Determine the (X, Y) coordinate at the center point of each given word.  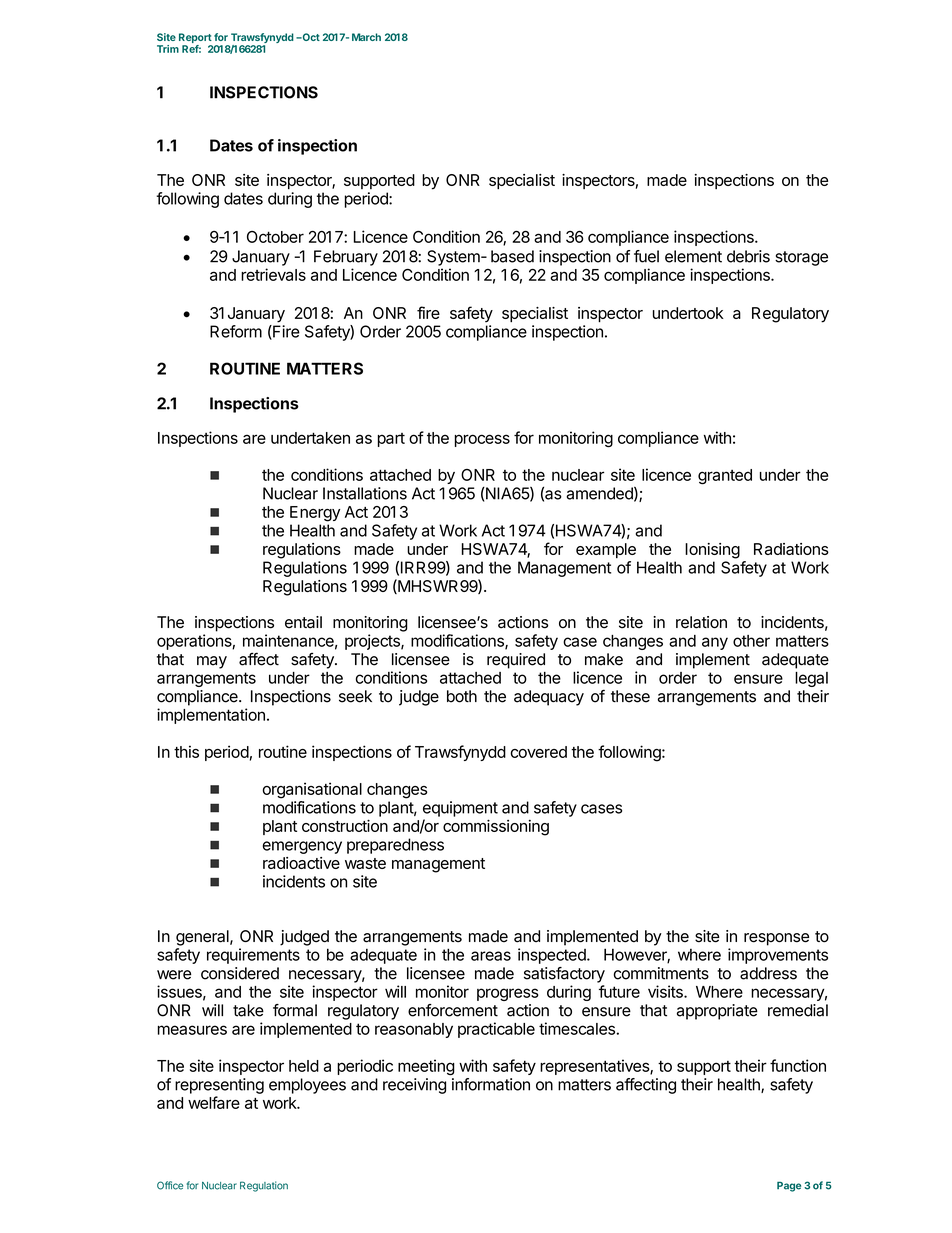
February (346, 258)
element (693, 256)
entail (303, 622)
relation (701, 622)
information (491, 1084)
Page (789, 1187)
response (776, 939)
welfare (214, 1102)
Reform (236, 331)
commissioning (496, 827)
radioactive (301, 863)
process (482, 440)
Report (195, 39)
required (516, 661)
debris (748, 256)
